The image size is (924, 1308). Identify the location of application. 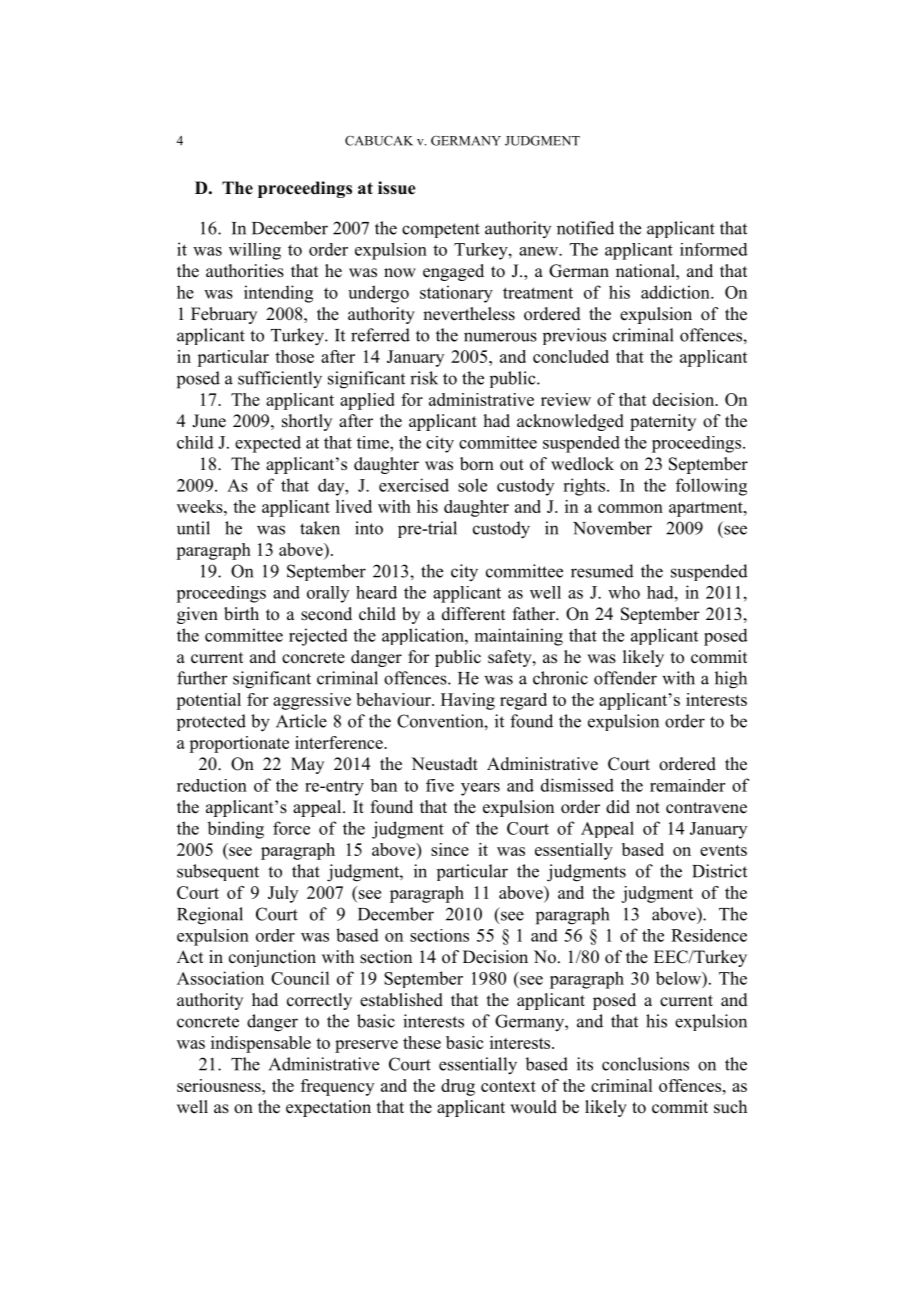
(424, 636).
